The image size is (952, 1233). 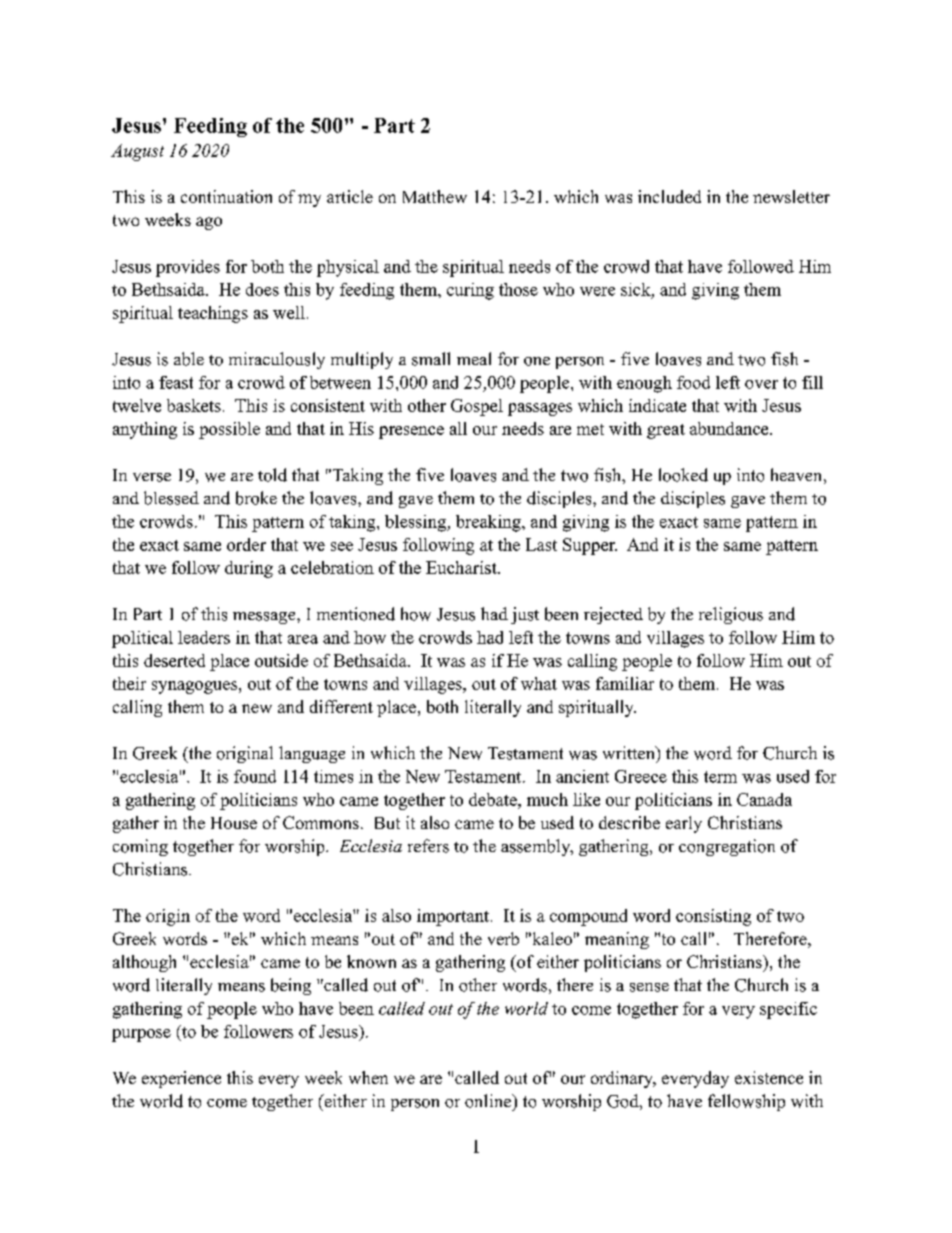 What do you see at coordinates (791, 196) in the screenshot?
I see `newsletter` at bounding box center [791, 196].
